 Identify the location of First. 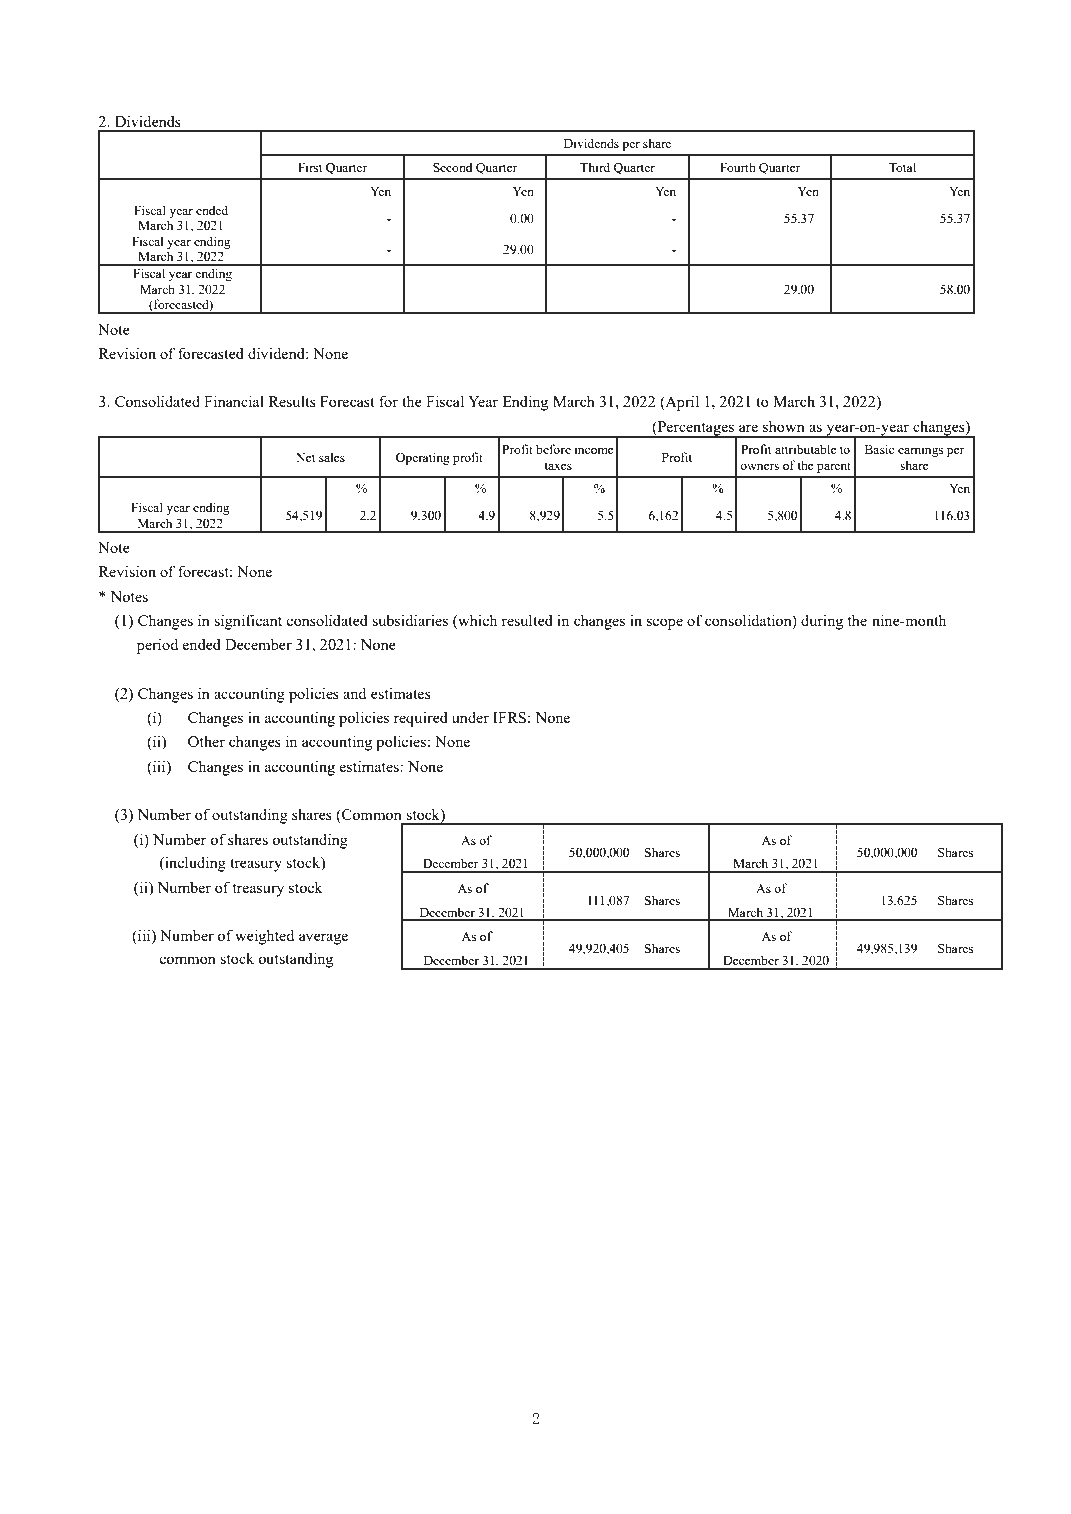
(310, 167).
